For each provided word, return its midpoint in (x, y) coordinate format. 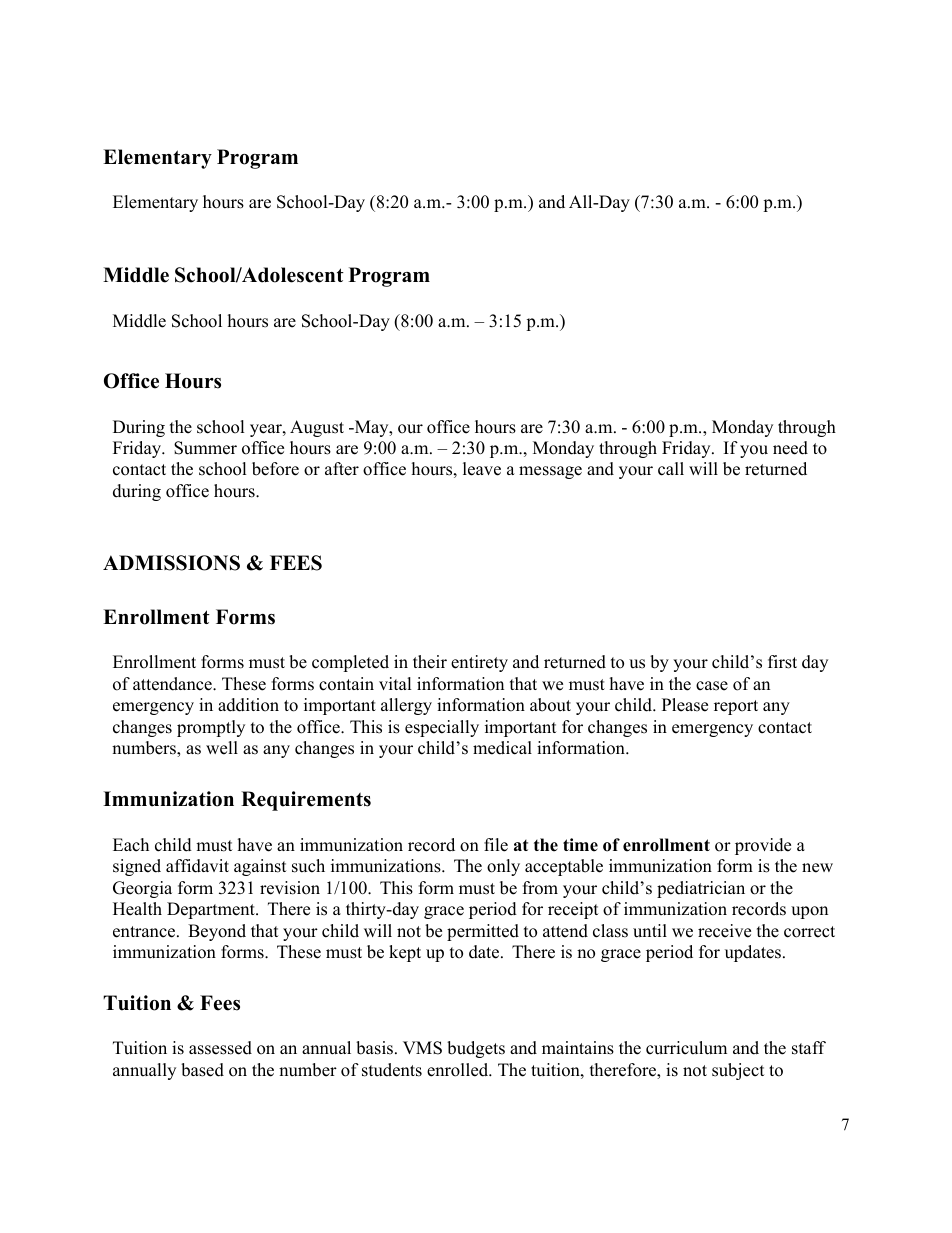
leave (482, 469)
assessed (220, 1048)
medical (502, 748)
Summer (205, 448)
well (222, 748)
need (790, 448)
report (736, 707)
